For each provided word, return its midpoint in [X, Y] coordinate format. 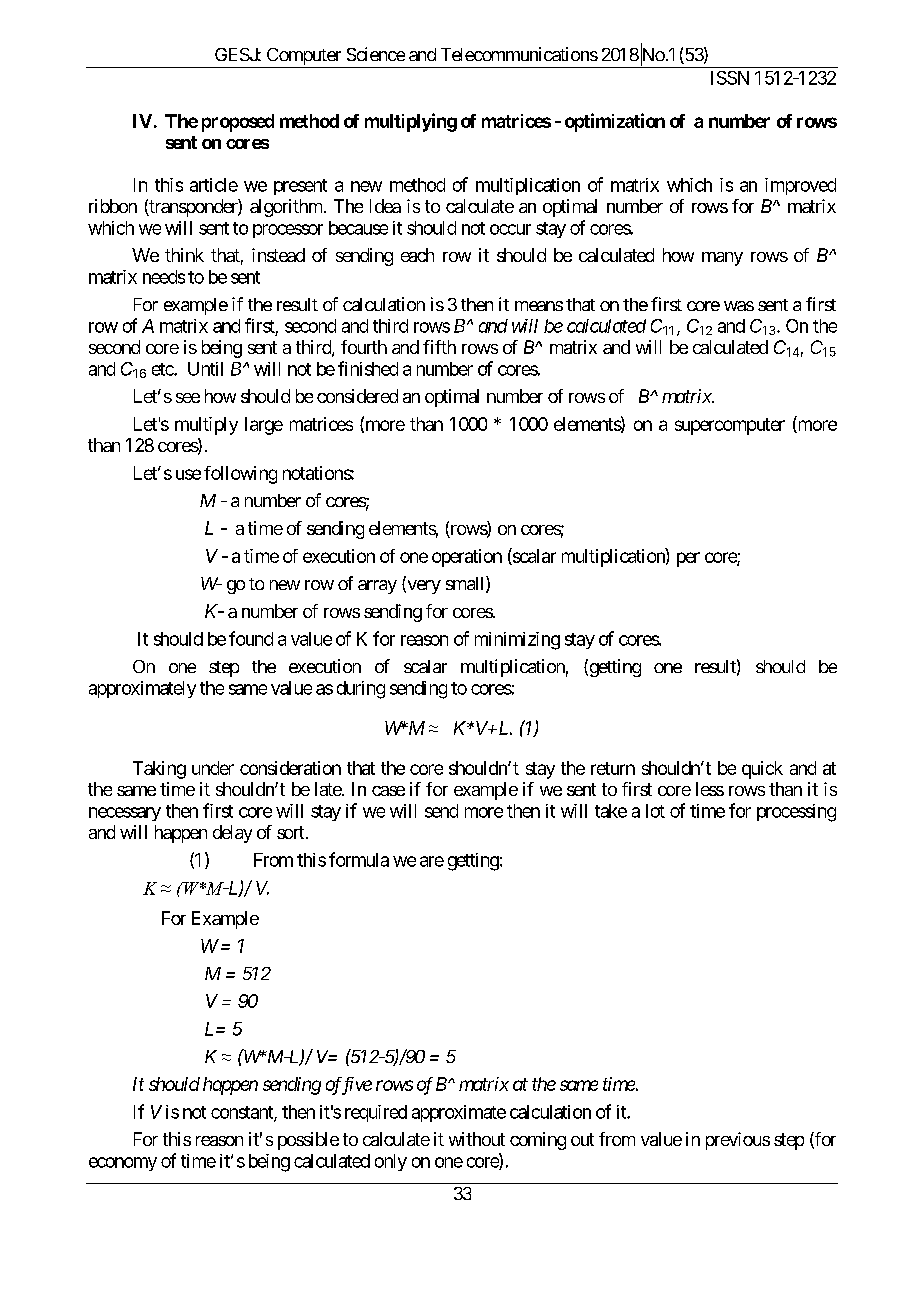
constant [243, 1113]
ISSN [730, 78]
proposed [238, 123]
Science [376, 54]
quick [762, 770]
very [423, 587]
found [251, 638]
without [477, 1139]
